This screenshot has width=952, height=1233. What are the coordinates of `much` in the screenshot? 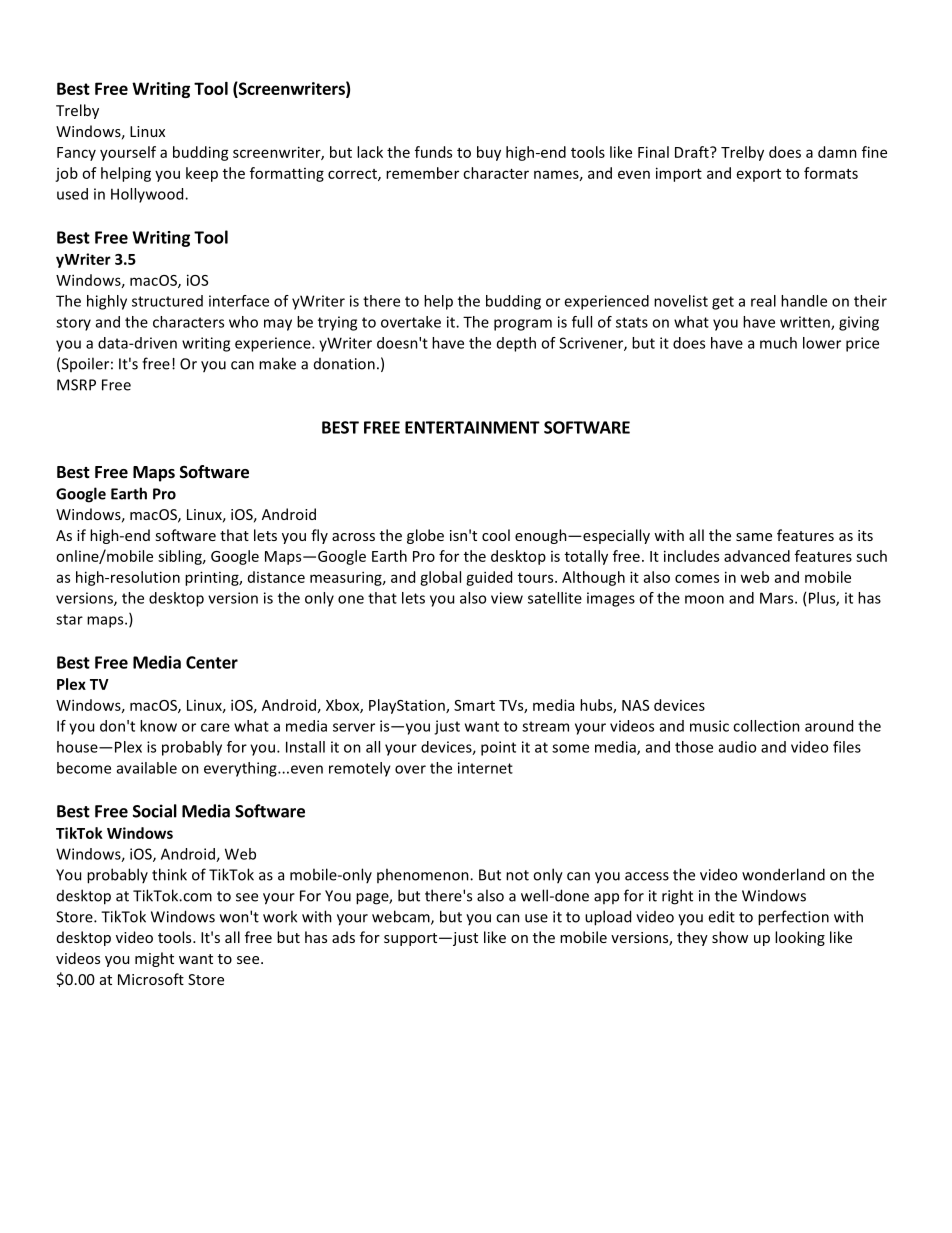 It's located at (778, 343).
